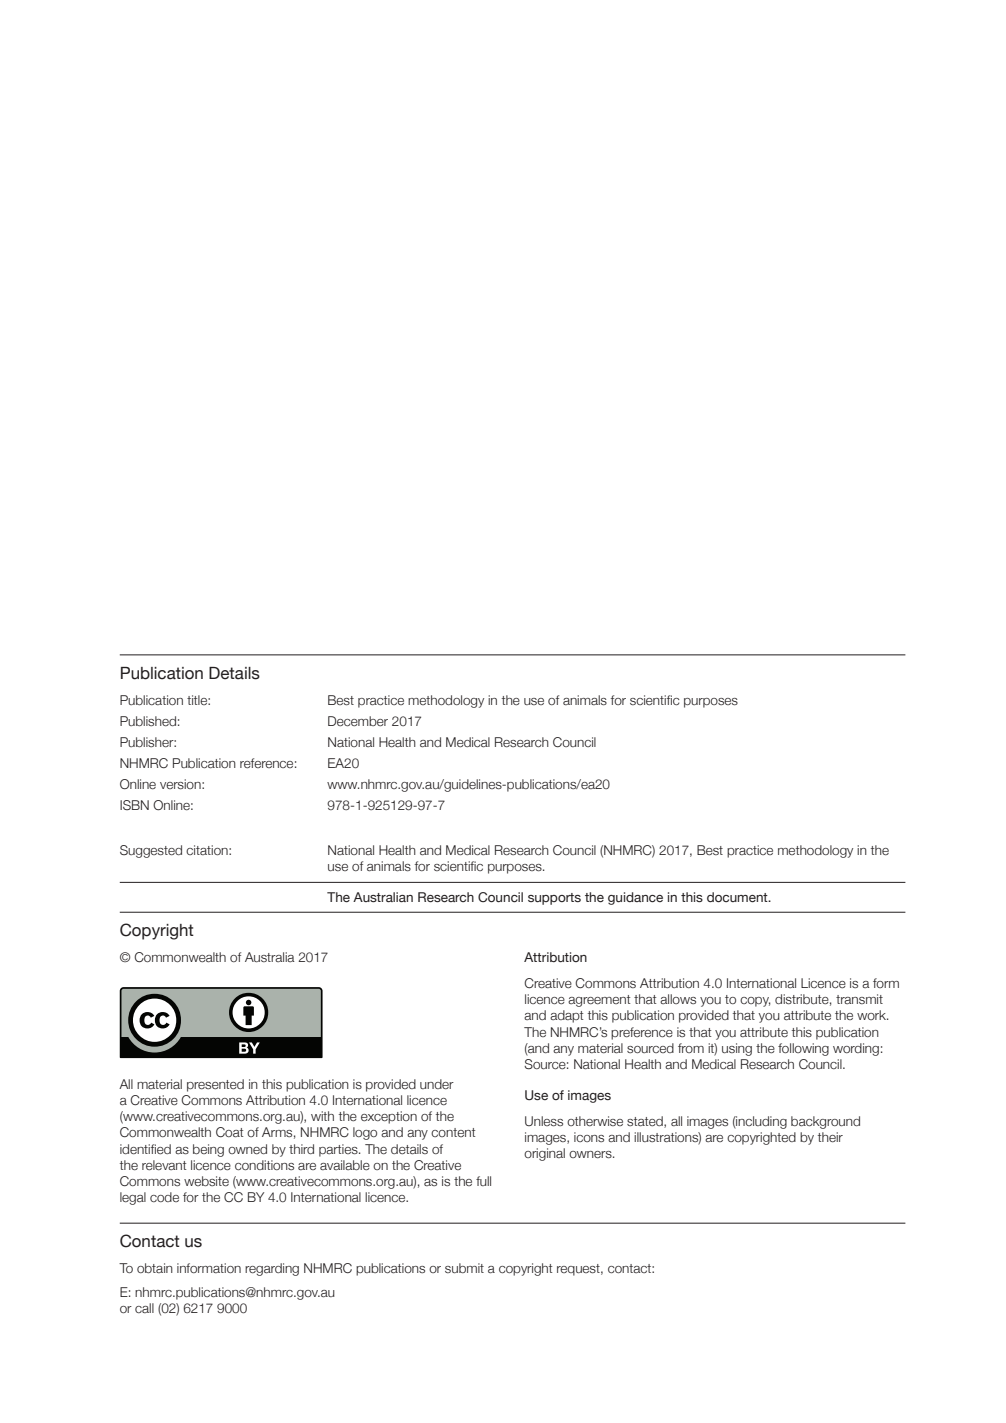 The image size is (1006, 1423). Describe the element at coordinates (544, 1154) in the screenshot. I see `original` at that location.
